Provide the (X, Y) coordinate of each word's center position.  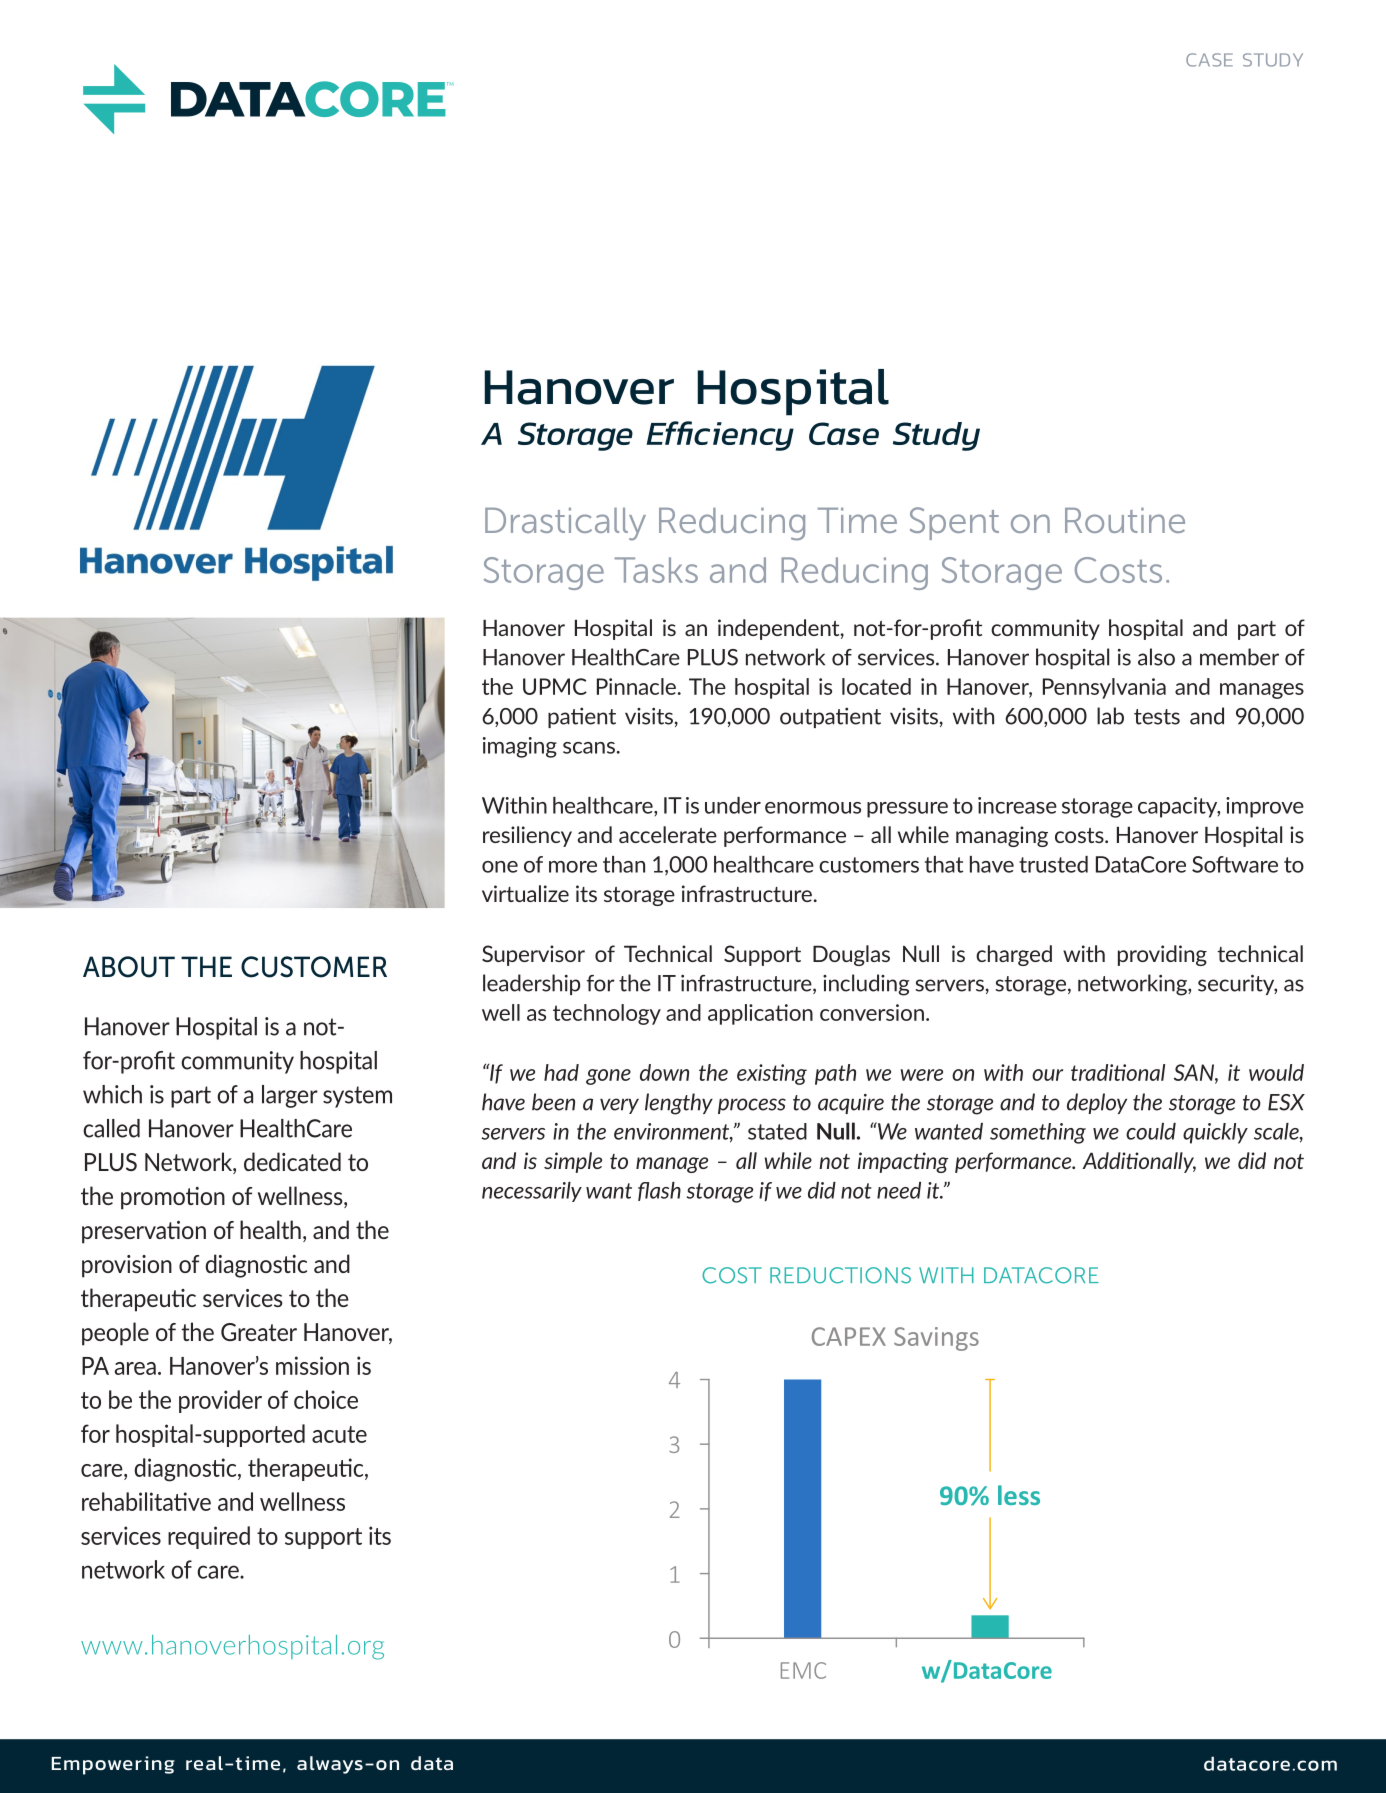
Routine (1125, 520)
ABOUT (129, 967)
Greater (259, 1332)
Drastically (565, 524)
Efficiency (720, 436)
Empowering (113, 1765)
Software (1235, 864)
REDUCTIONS (840, 1275)
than (624, 864)
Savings (936, 1339)
